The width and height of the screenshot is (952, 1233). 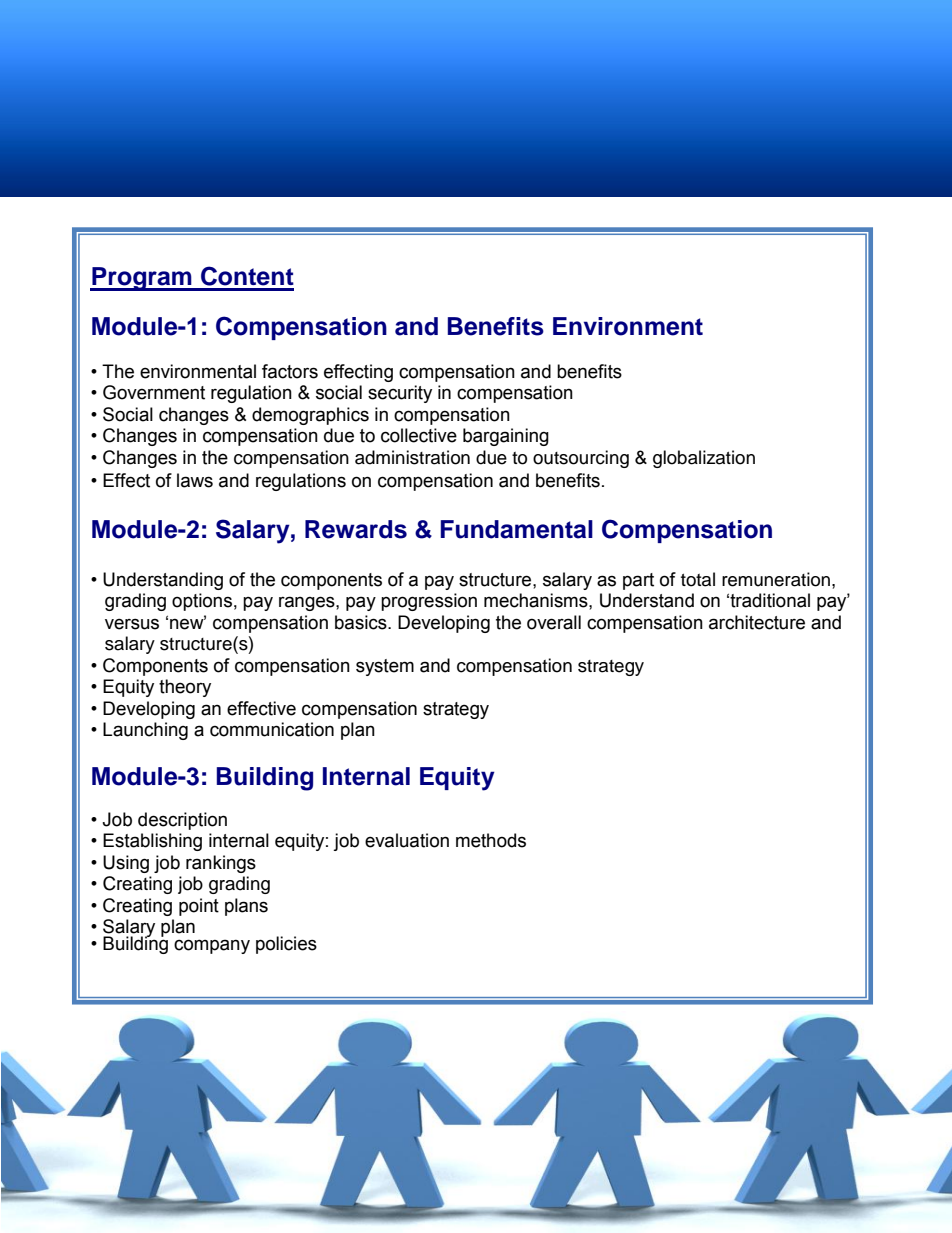 What do you see at coordinates (202, 602) in the screenshot?
I see `options` at bounding box center [202, 602].
